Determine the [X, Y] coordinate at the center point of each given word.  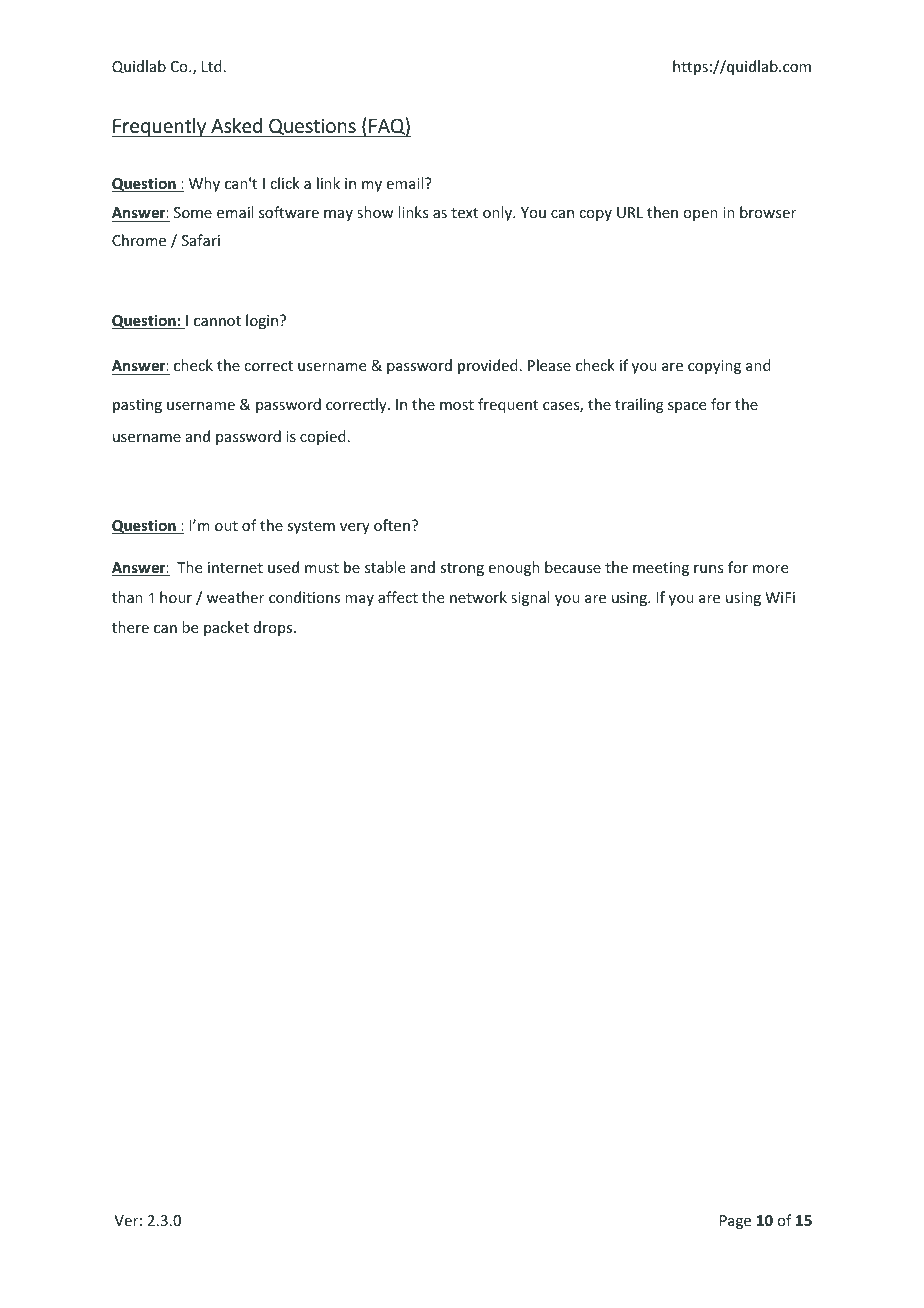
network [478, 597]
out [226, 526]
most [457, 405]
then [662, 212]
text [464, 213]
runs [708, 569]
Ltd [212, 66]
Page [735, 1222]
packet [226, 628]
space [687, 407]
